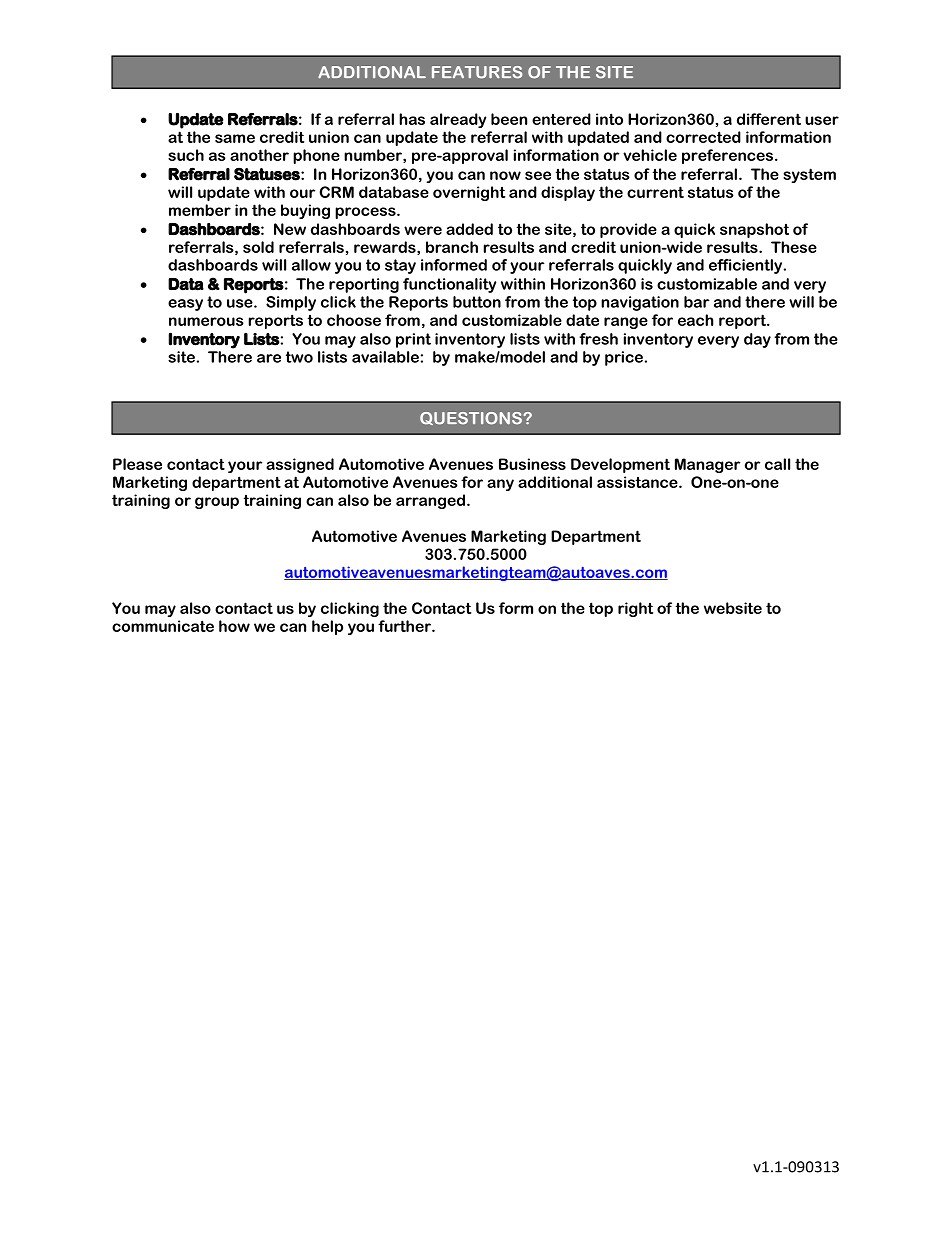 The image size is (952, 1233). What do you see at coordinates (707, 465) in the screenshot?
I see `Manager` at bounding box center [707, 465].
